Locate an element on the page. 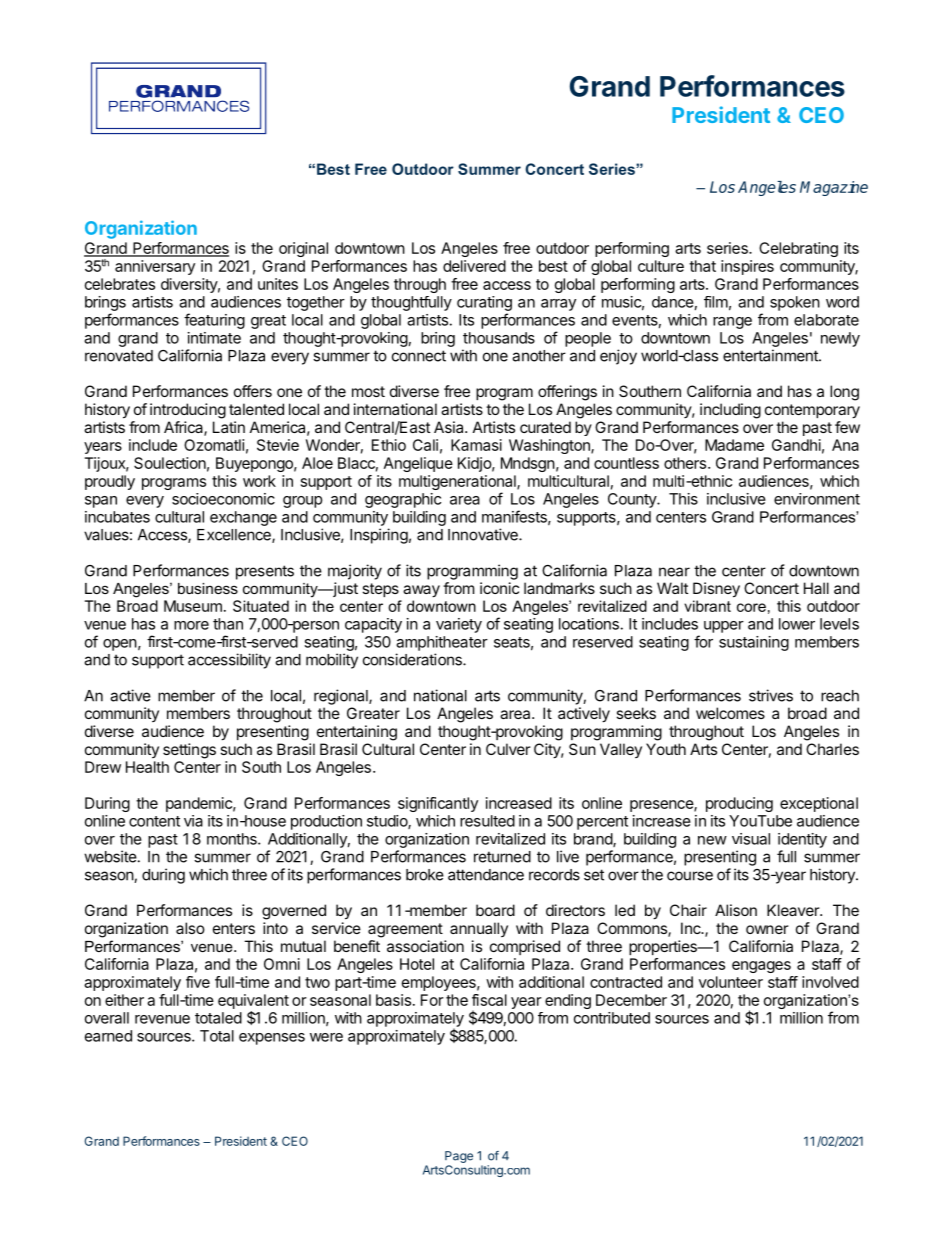 The width and height of the page is (952, 1233). expenses is located at coordinates (272, 1039).
